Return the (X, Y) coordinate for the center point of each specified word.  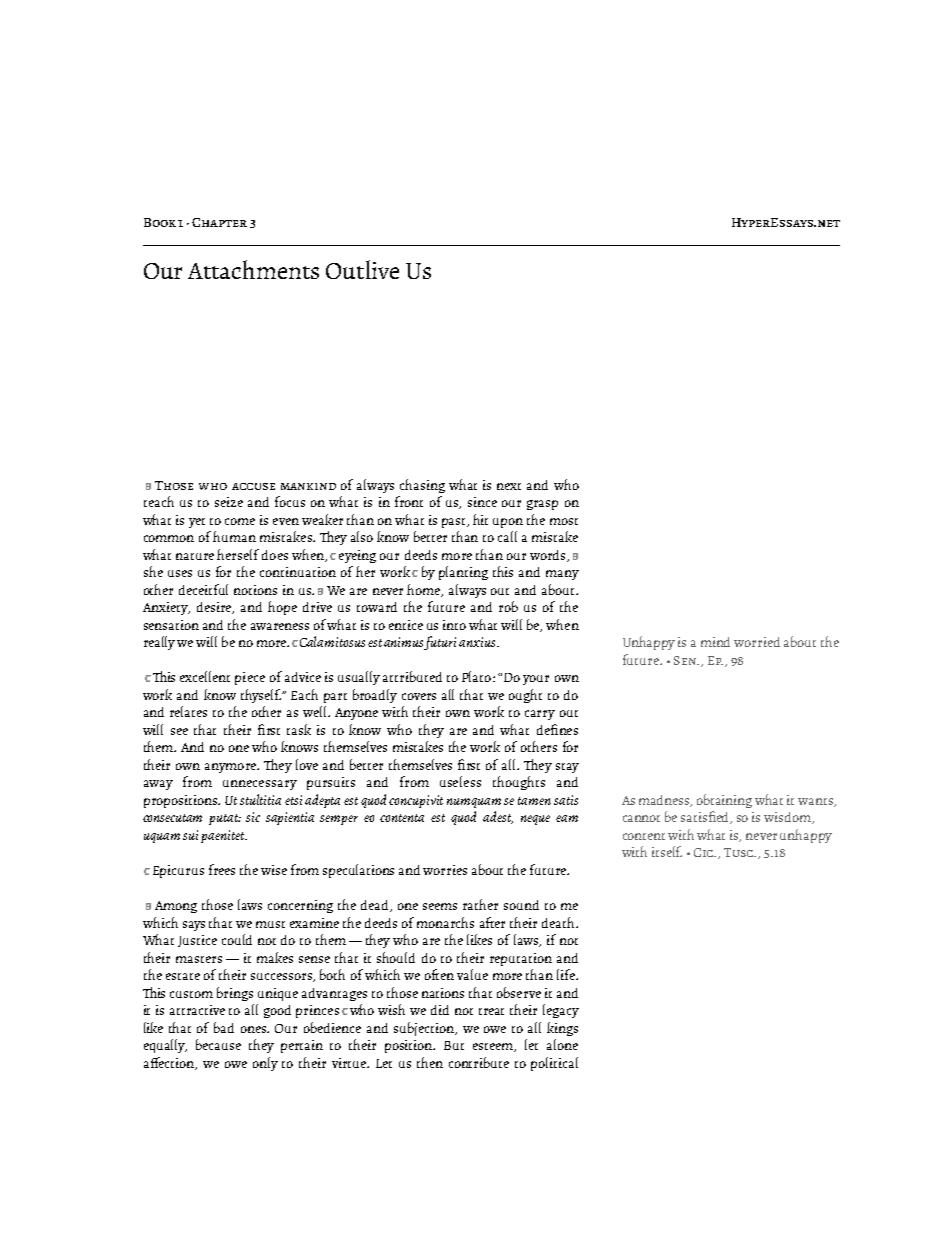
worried (757, 642)
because (218, 1044)
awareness (280, 626)
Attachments (253, 269)
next (509, 486)
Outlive (362, 269)
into (454, 625)
